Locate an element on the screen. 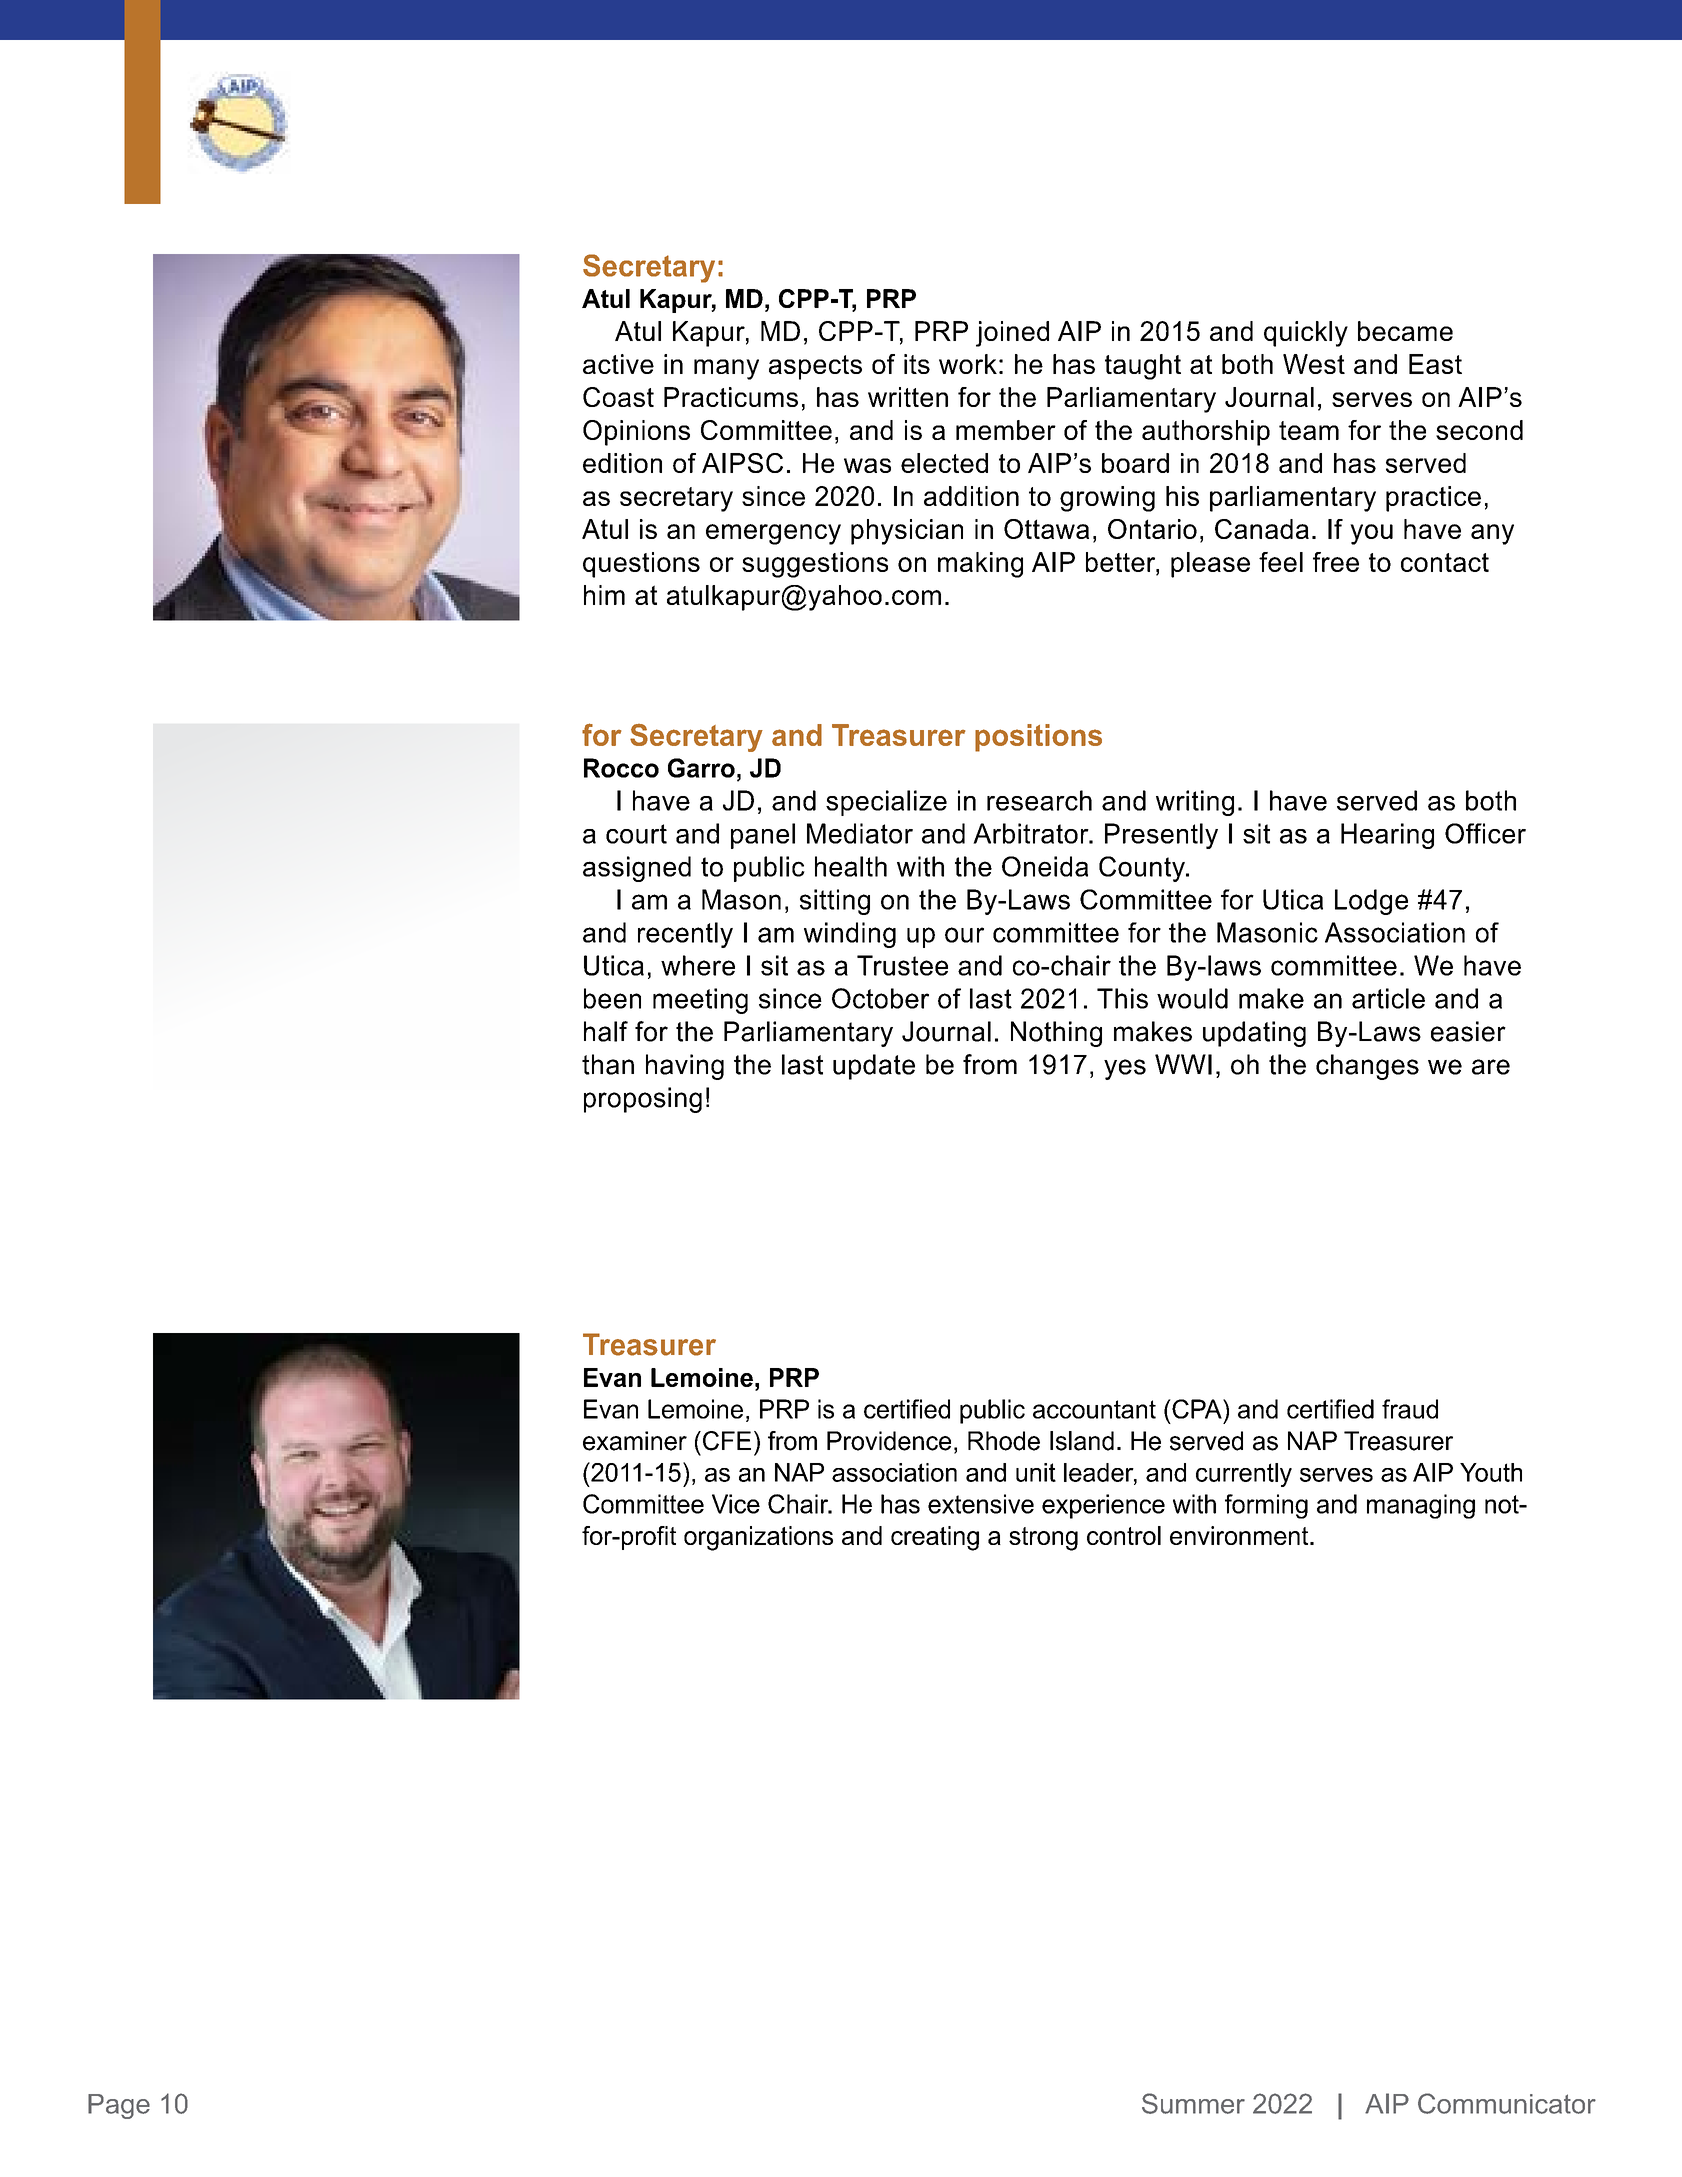  than is located at coordinates (608, 1064).
